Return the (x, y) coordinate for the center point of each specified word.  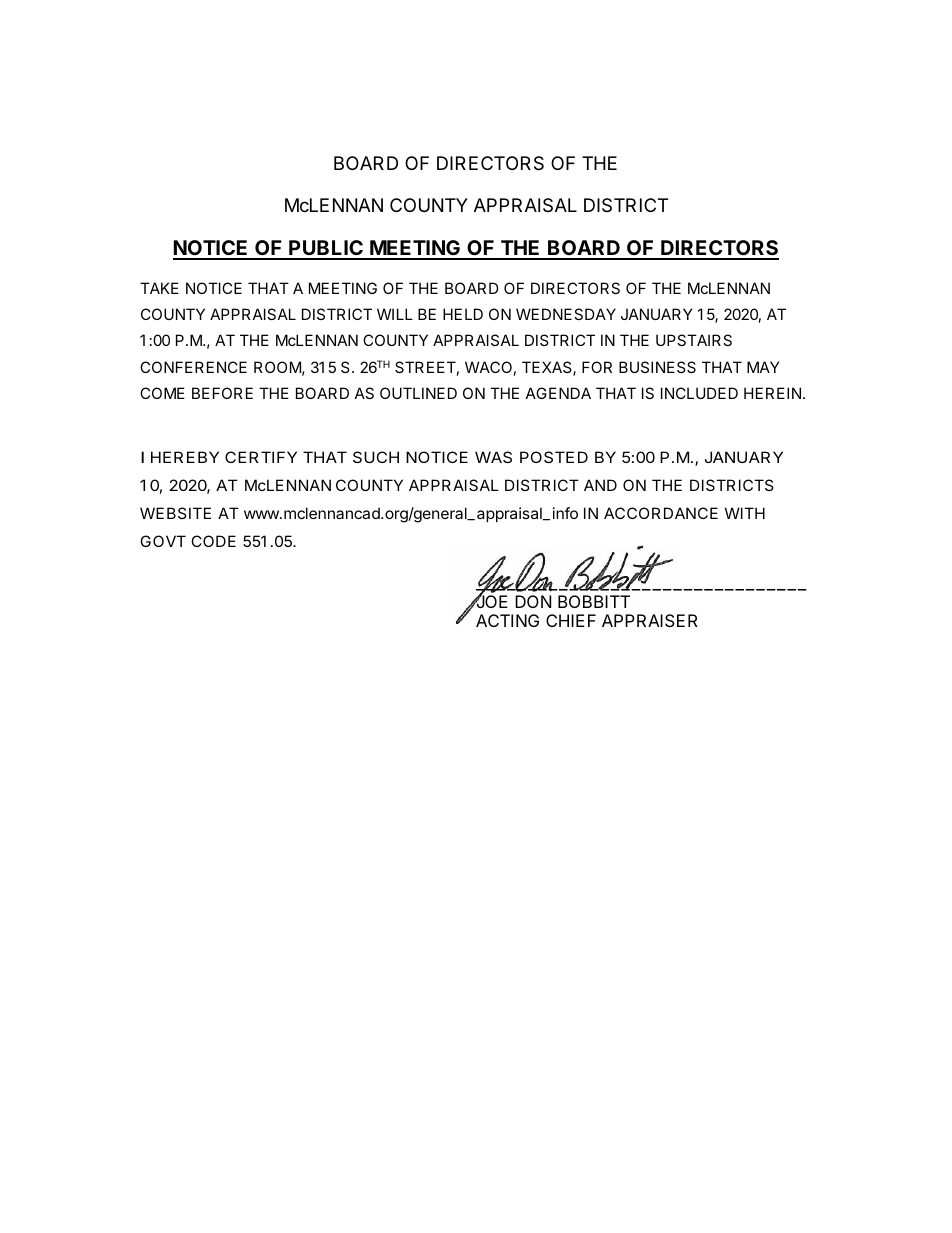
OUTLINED (418, 393)
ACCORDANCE (661, 513)
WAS (493, 457)
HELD (463, 314)
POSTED (554, 457)
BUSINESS (657, 367)
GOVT (163, 541)
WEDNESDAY (566, 314)
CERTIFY (261, 457)
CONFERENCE (193, 367)
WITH (745, 513)
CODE (213, 541)
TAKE (159, 288)
